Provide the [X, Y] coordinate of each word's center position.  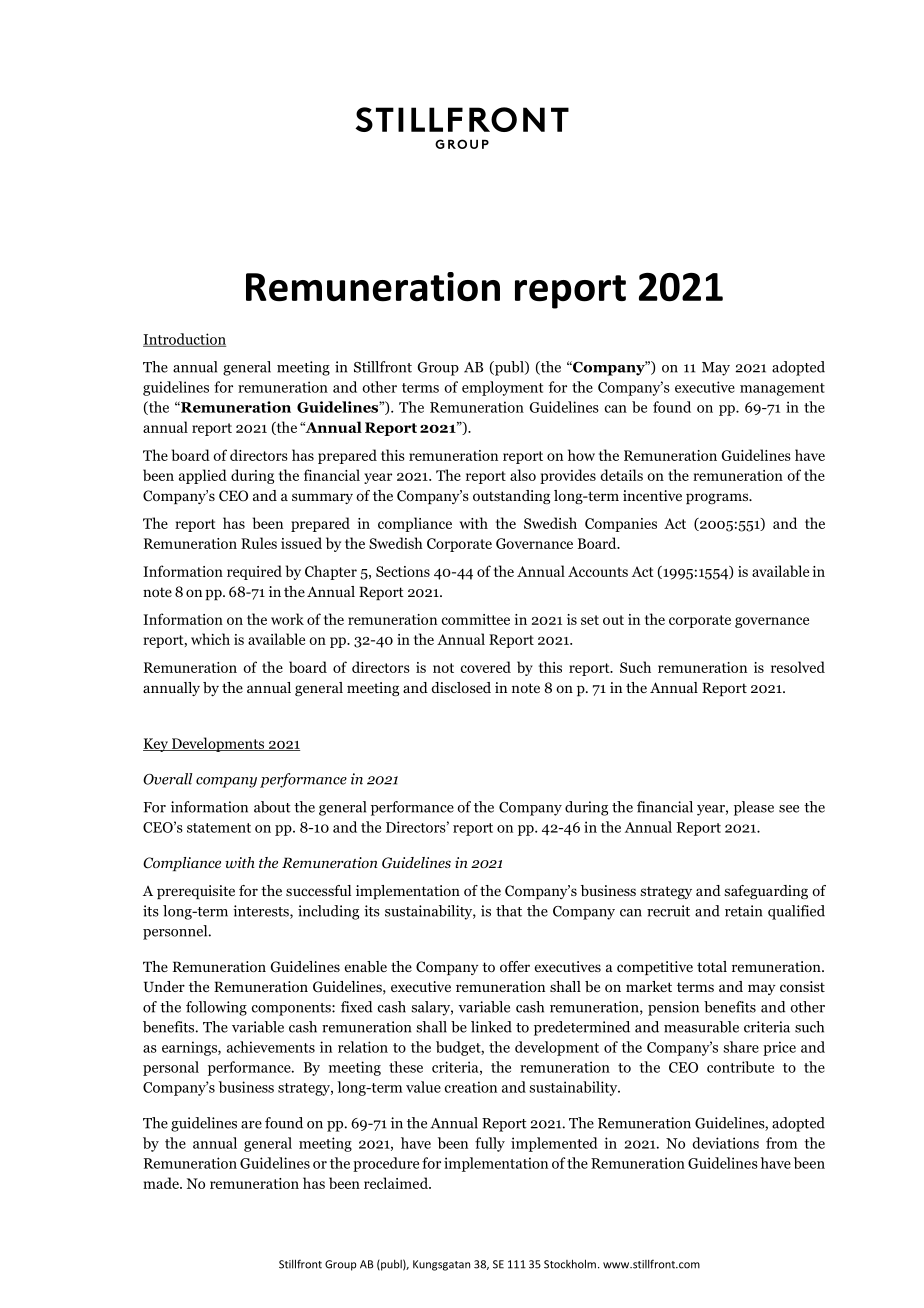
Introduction [184, 340]
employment [502, 388]
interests [262, 912]
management [782, 389]
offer [515, 966]
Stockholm [570, 1264]
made [162, 1183]
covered [486, 667]
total [712, 966]
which [210, 639]
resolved [798, 667]
